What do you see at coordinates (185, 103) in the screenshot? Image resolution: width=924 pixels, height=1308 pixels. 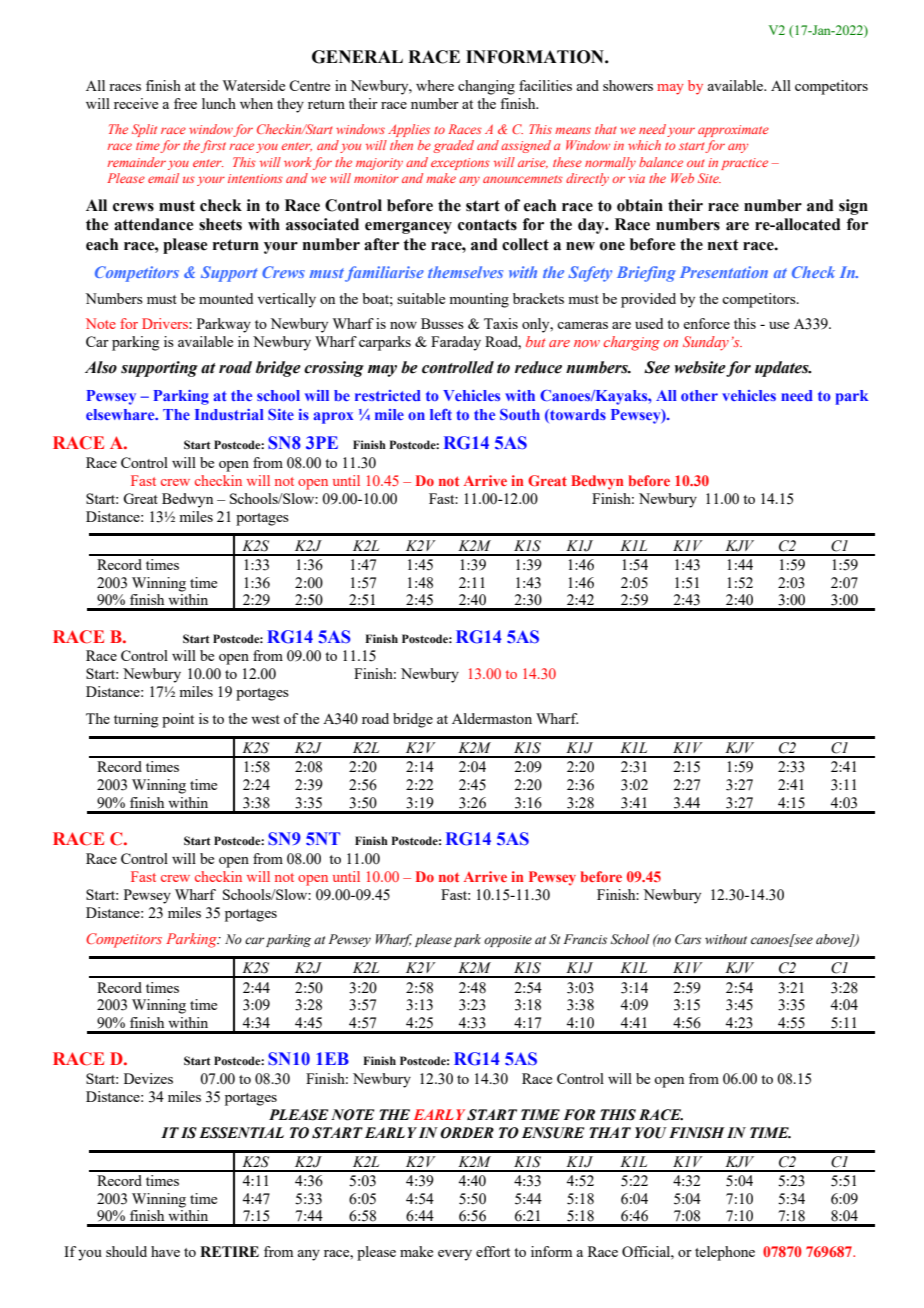 I see `free` at bounding box center [185, 103].
